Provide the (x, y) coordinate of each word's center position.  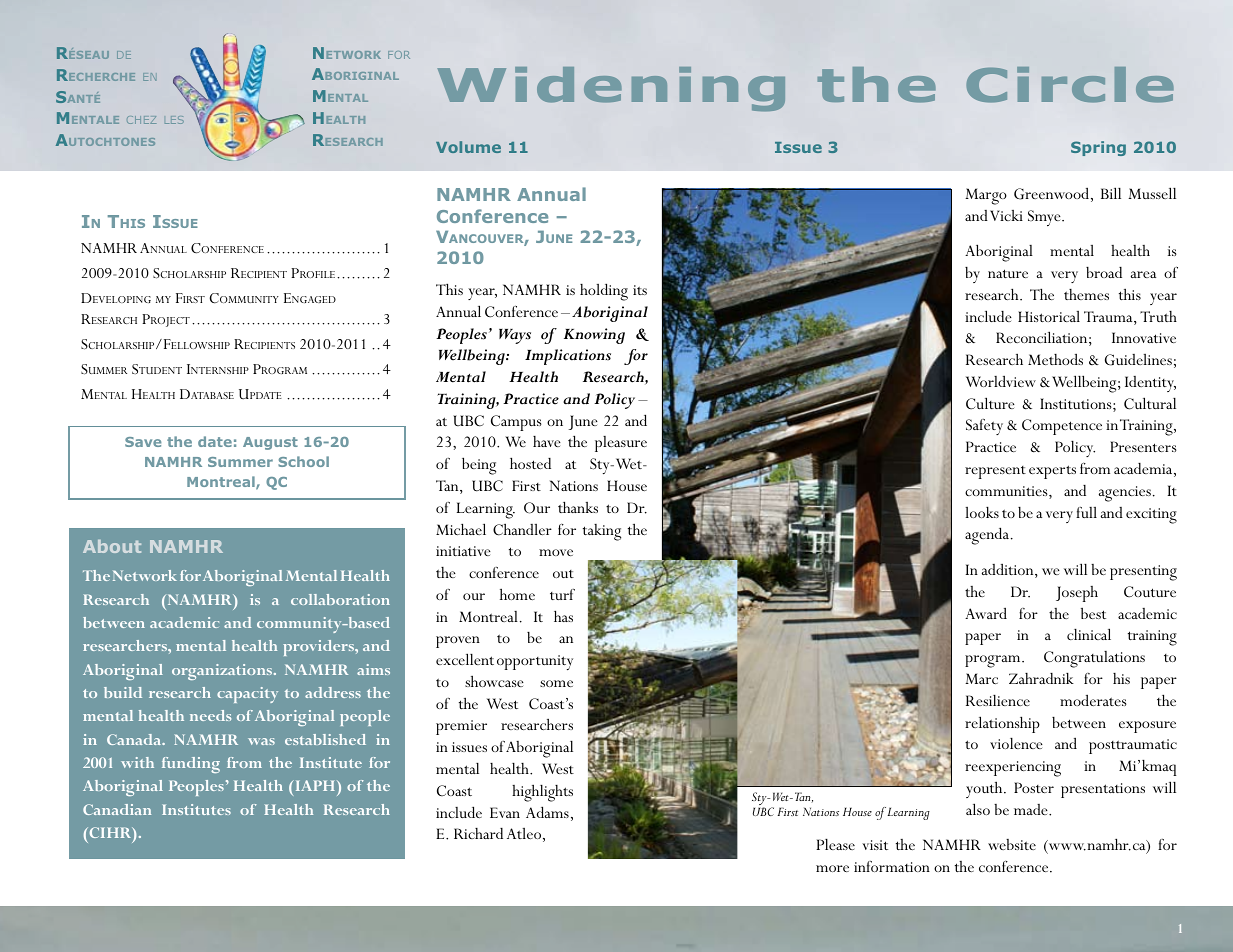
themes (1086, 294)
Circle (1070, 85)
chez (141, 120)
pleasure (621, 444)
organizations (223, 672)
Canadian (117, 809)
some (556, 683)
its (640, 290)
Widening (611, 89)
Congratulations (1094, 659)
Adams (547, 812)
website (1012, 844)
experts (1052, 472)
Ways (515, 336)
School (303, 461)
